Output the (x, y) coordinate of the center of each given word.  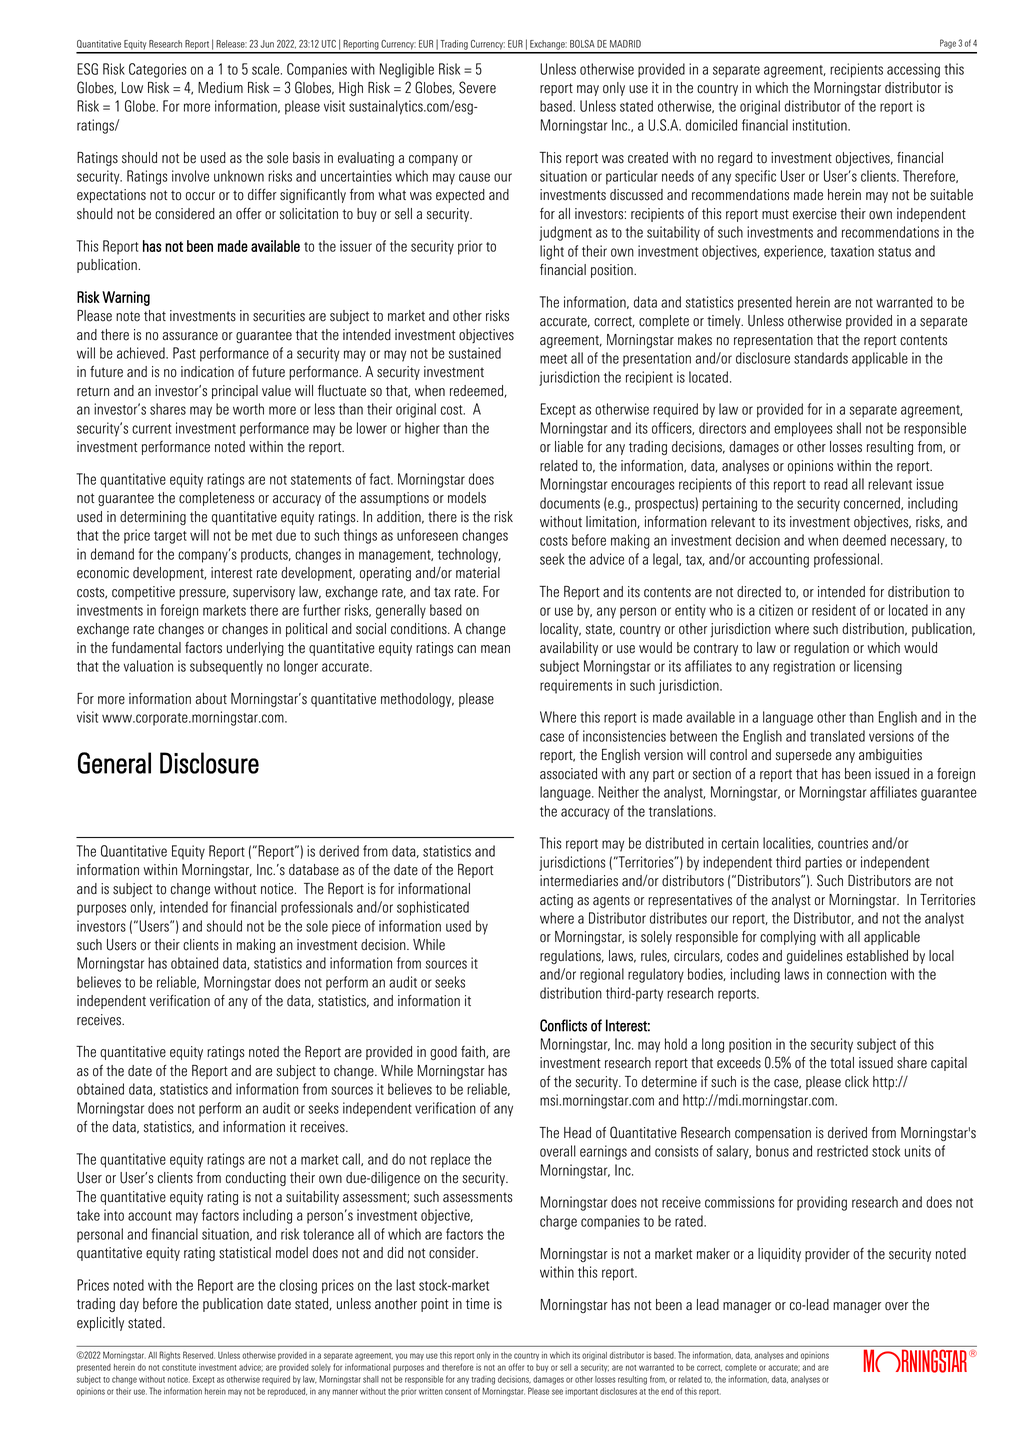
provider (827, 1255)
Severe (477, 87)
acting (556, 901)
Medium (220, 88)
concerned (873, 503)
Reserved (199, 1355)
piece (346, 927)
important (581, 1392)
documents (570, 503)
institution (821, 125)
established (877, 956)
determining (153, 518)
